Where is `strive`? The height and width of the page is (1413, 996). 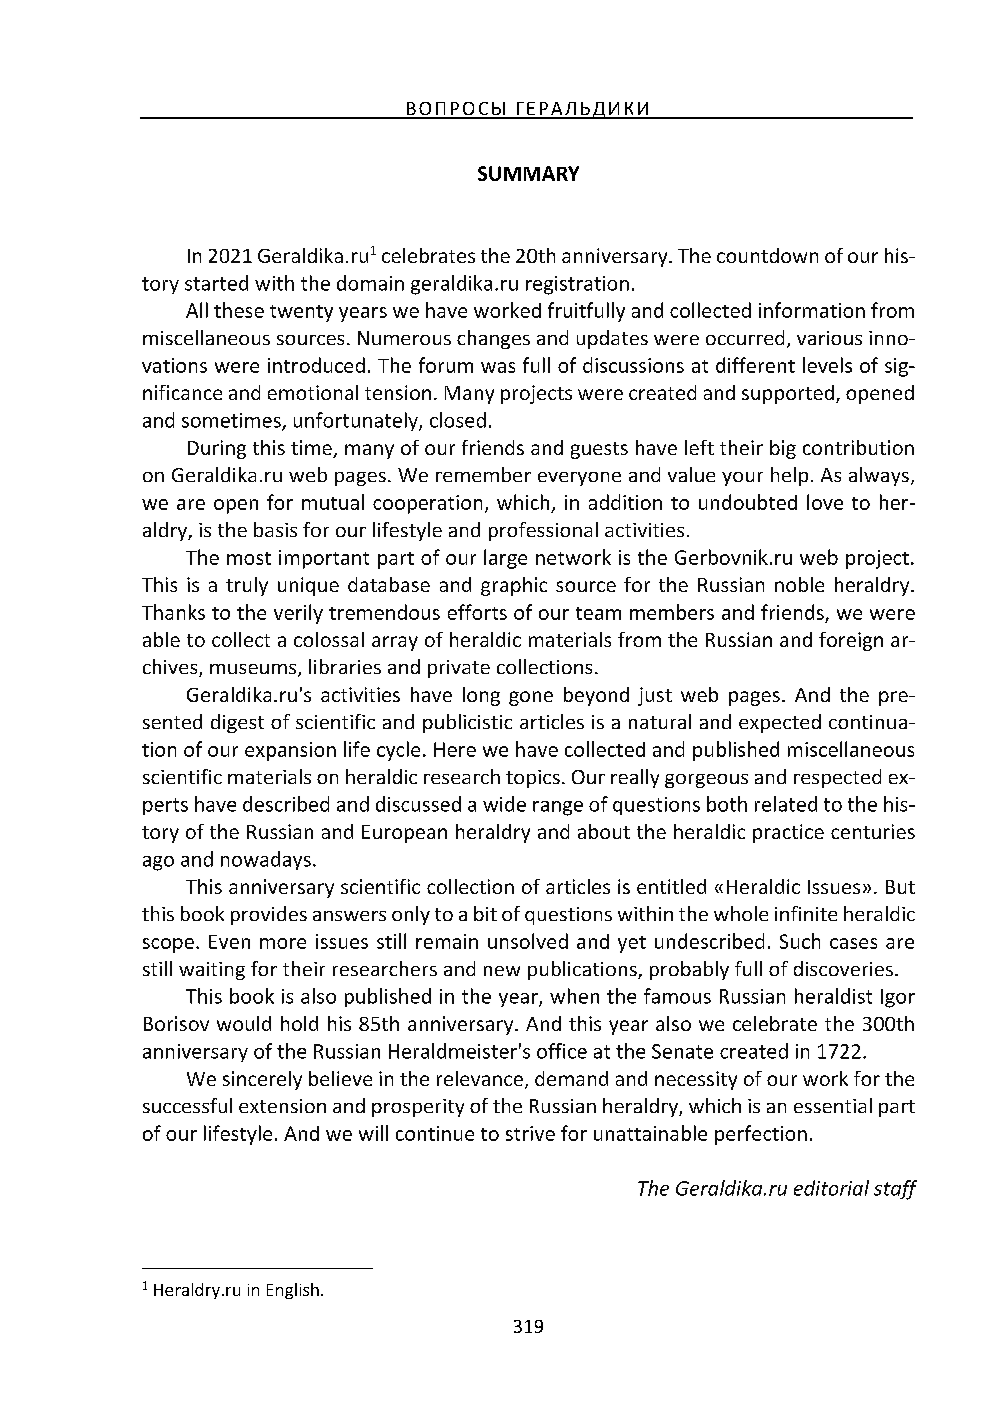 strive is located at coordinates (530, 1133).
